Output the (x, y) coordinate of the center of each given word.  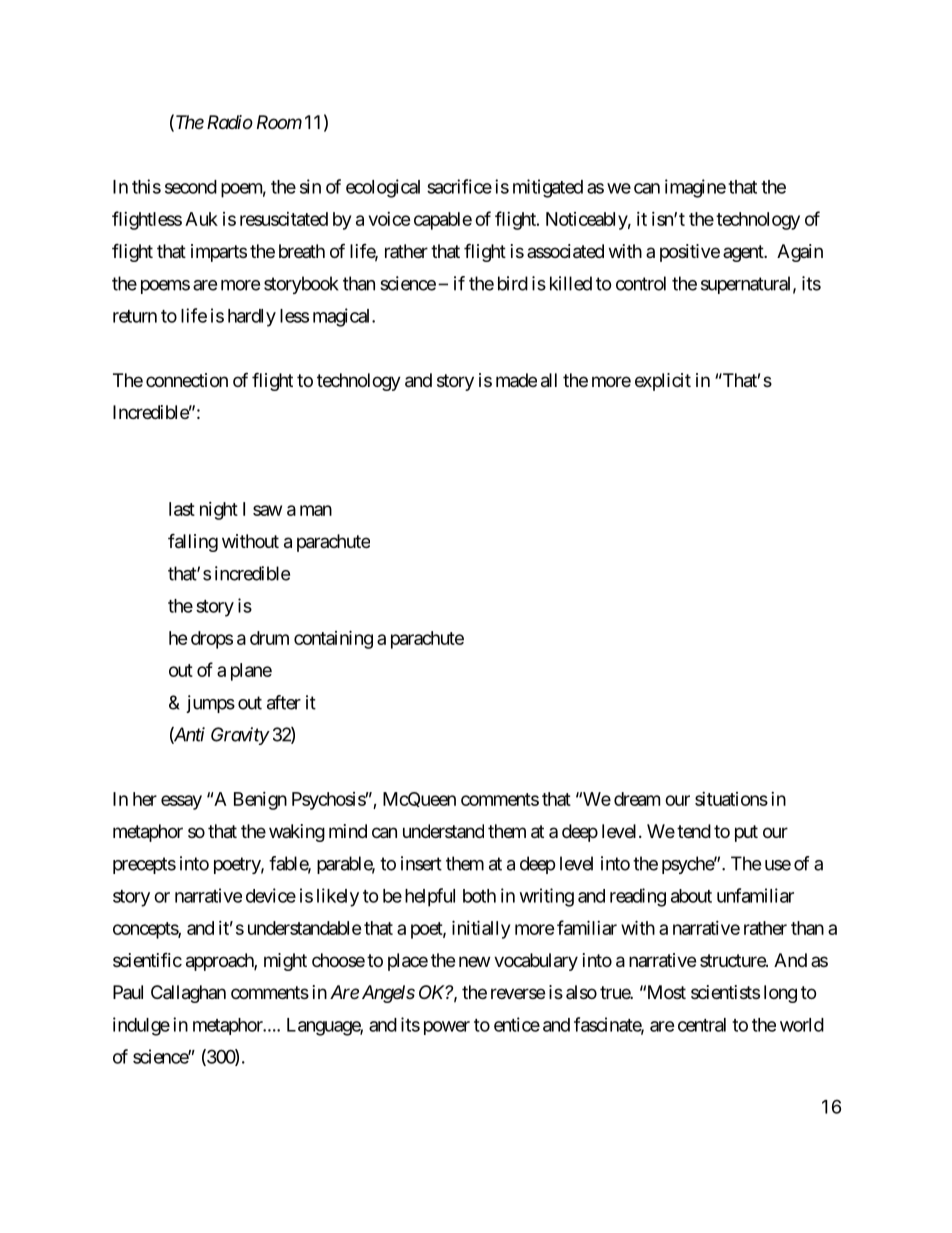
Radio (230, 122)
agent (744, 253)
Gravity (240, 736)
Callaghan (188, 994)
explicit (663, 382)
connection (187, 380)
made (516, 380)
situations (731, 799)
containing (333, 639)
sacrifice (459, 186)
